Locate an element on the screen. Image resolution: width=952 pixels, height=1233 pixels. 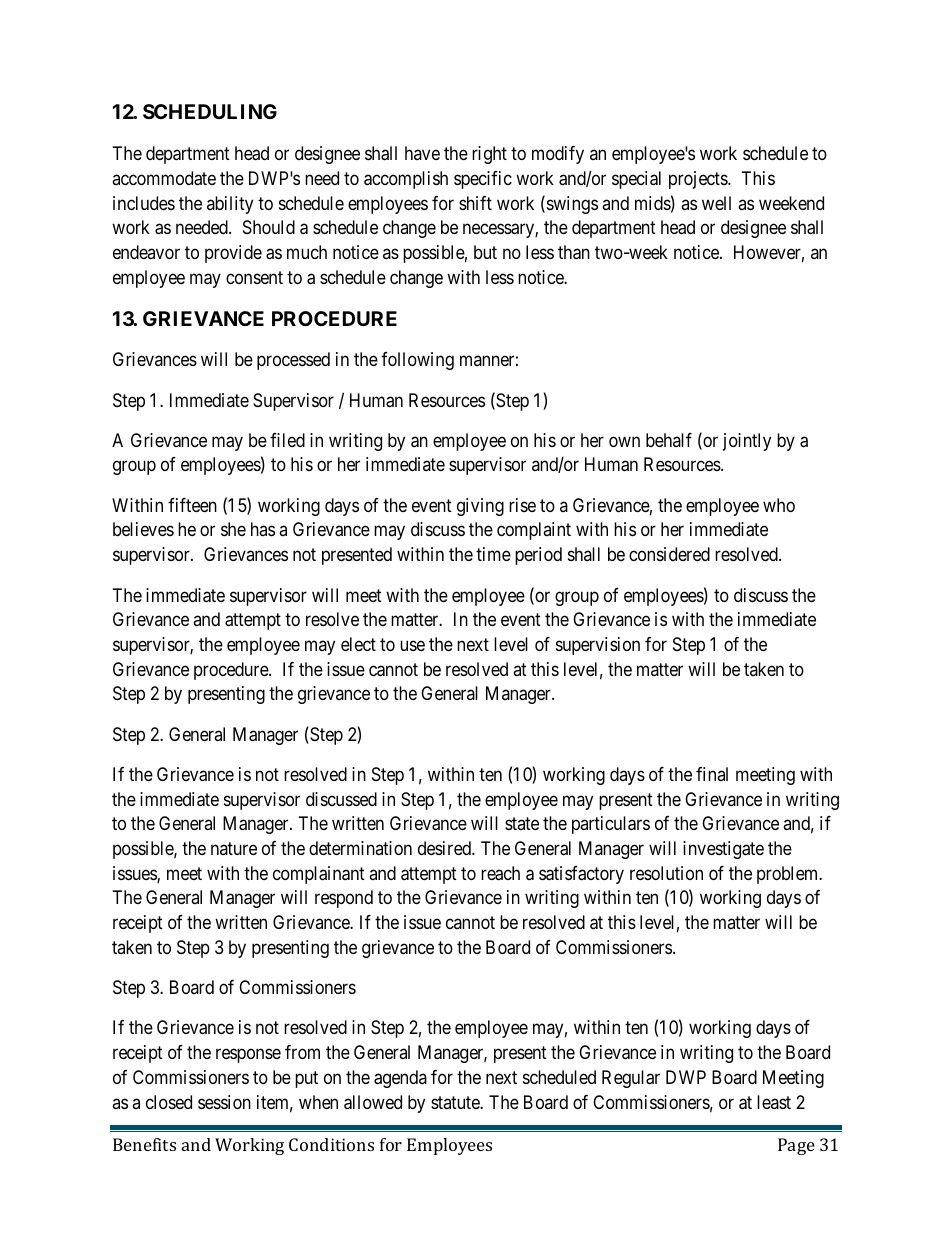
projects is located at coordinates (699, 180).
